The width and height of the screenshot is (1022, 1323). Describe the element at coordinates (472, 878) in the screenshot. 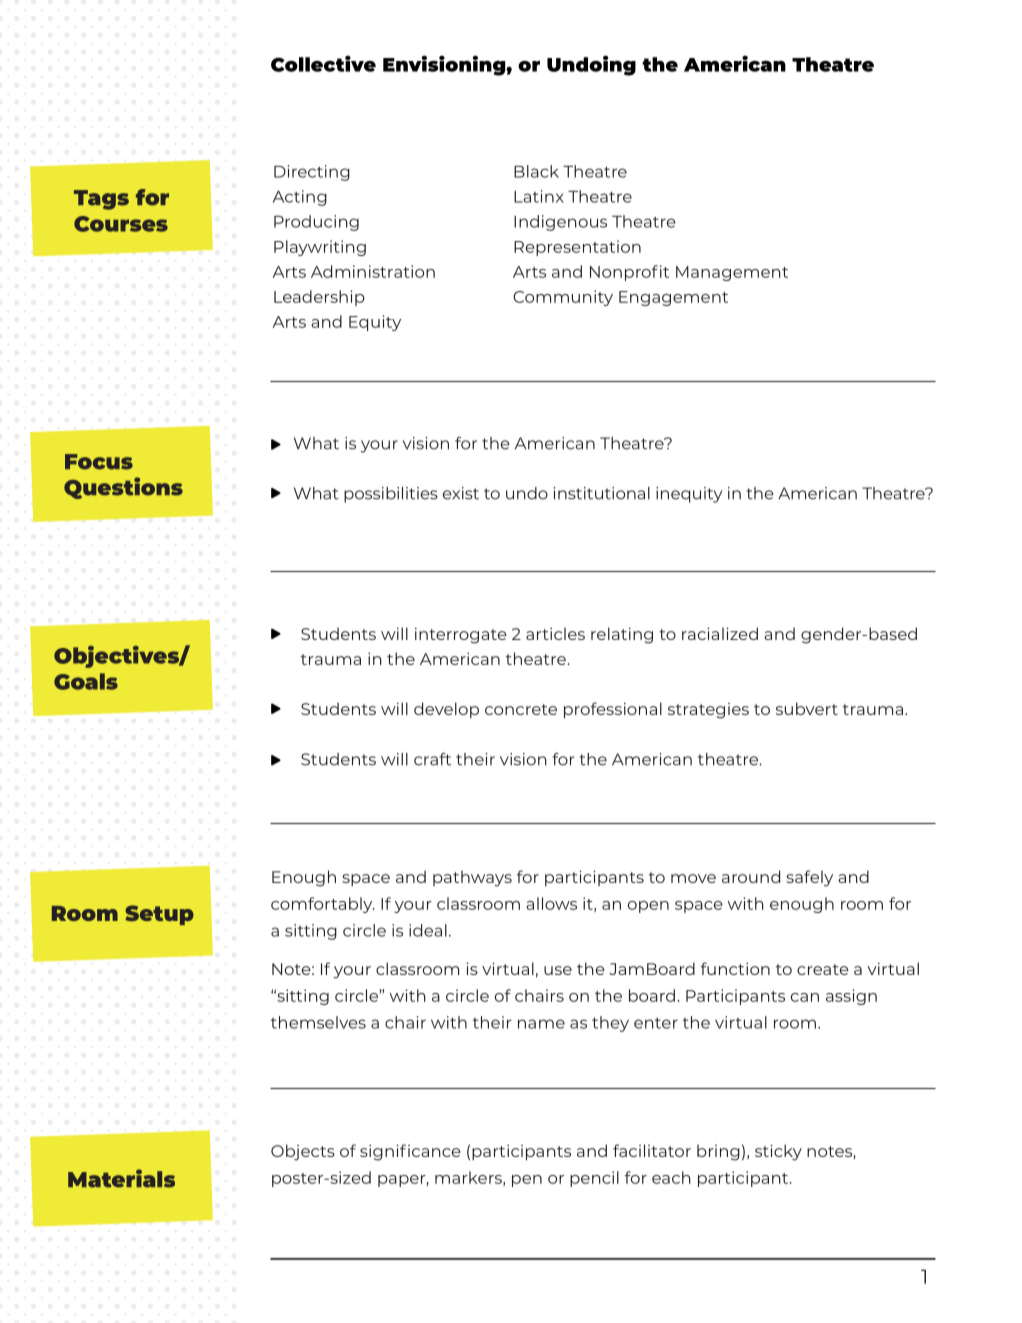

I see `pathways` at that location.
